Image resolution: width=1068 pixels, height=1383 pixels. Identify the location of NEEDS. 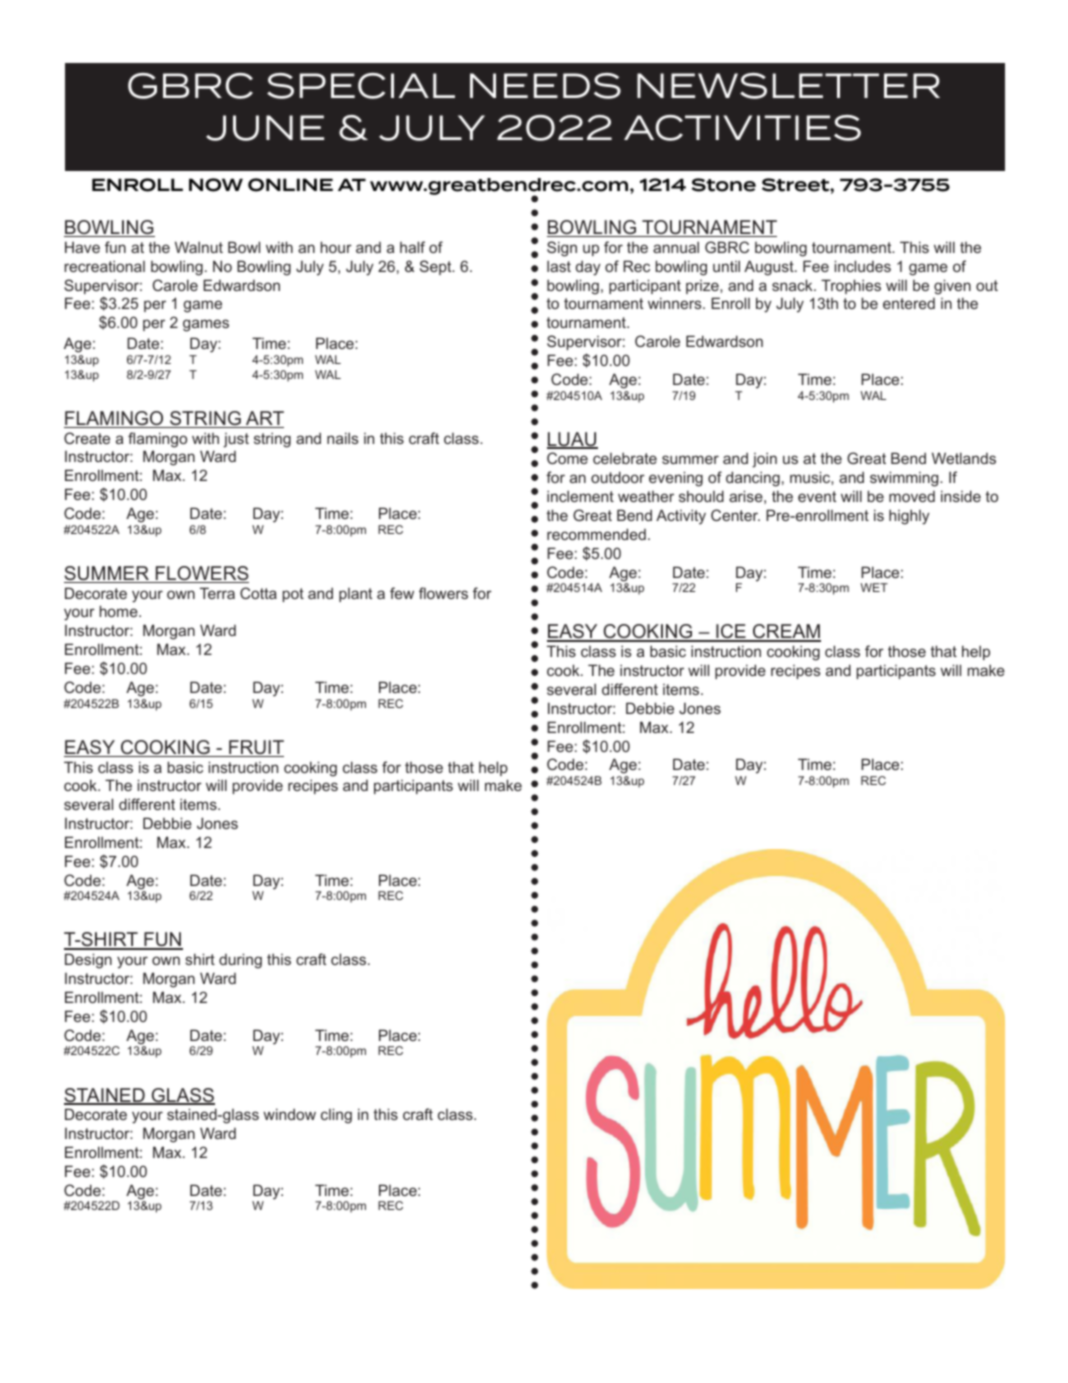
(545, 86).
